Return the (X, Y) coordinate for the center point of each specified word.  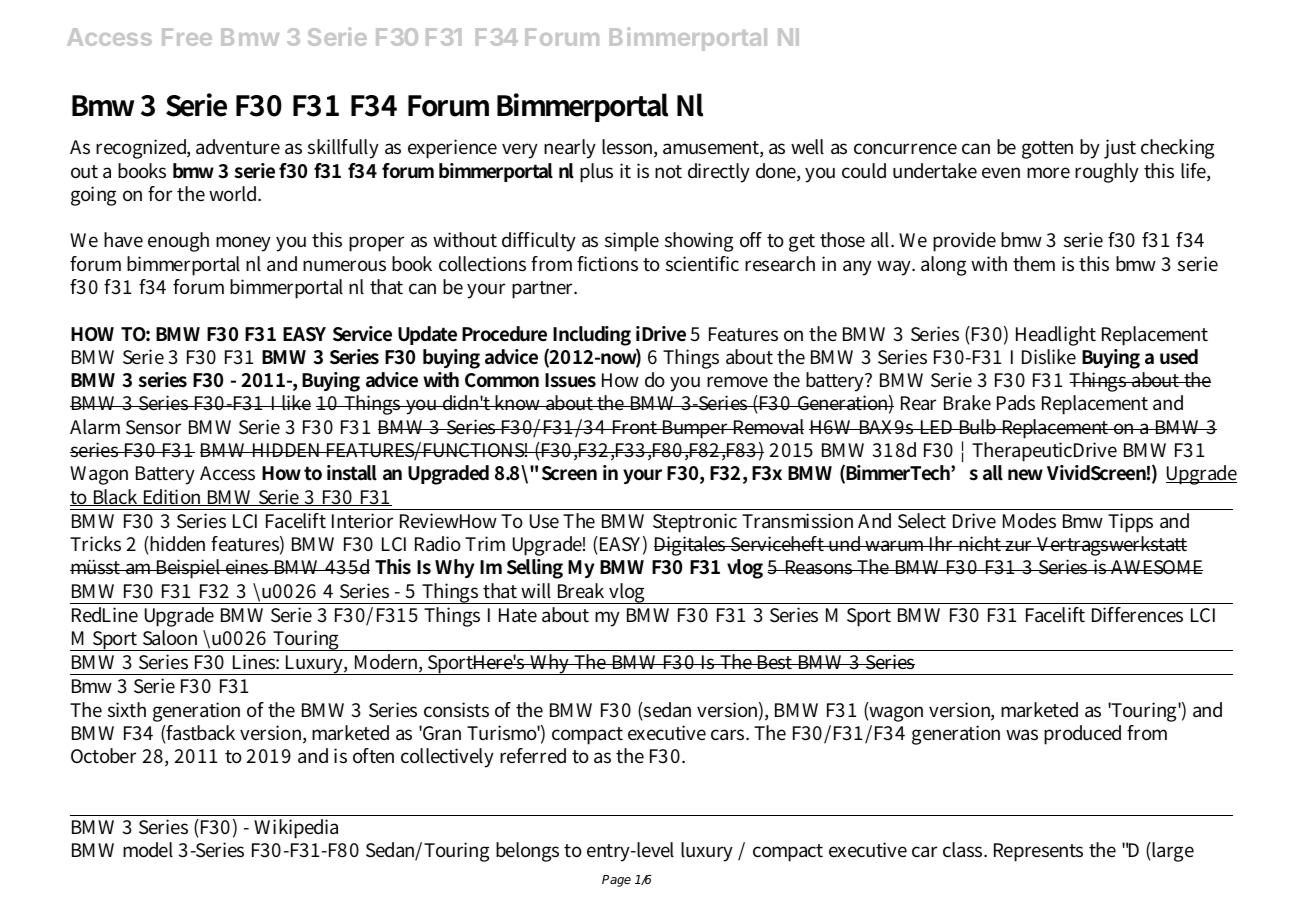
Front (635, 427)
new (1025, 474)
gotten (1047, 150)
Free (187, 37)
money (243, 244)
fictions (607, 264)
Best (775, 662)
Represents (1038, 852)
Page (616, 881)
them (1034, 263)
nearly (570, 149)
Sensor (153, 427)
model (148, 850)
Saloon (170, 638)
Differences (1137, 615)
